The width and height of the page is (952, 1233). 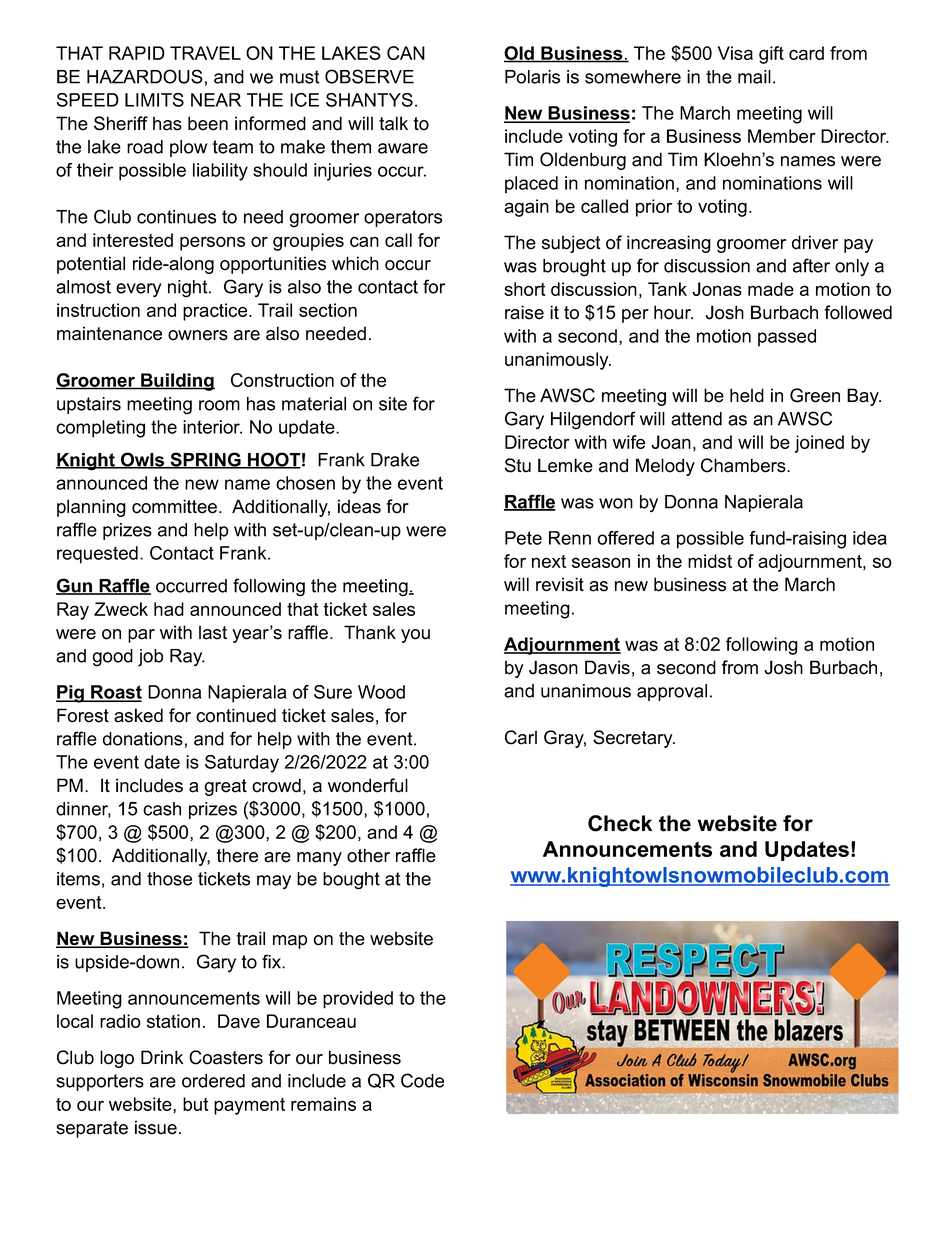 What do you see at coordinates (532, 77) in the page?
I see `Polaris` at bounding box center [532, 77].
